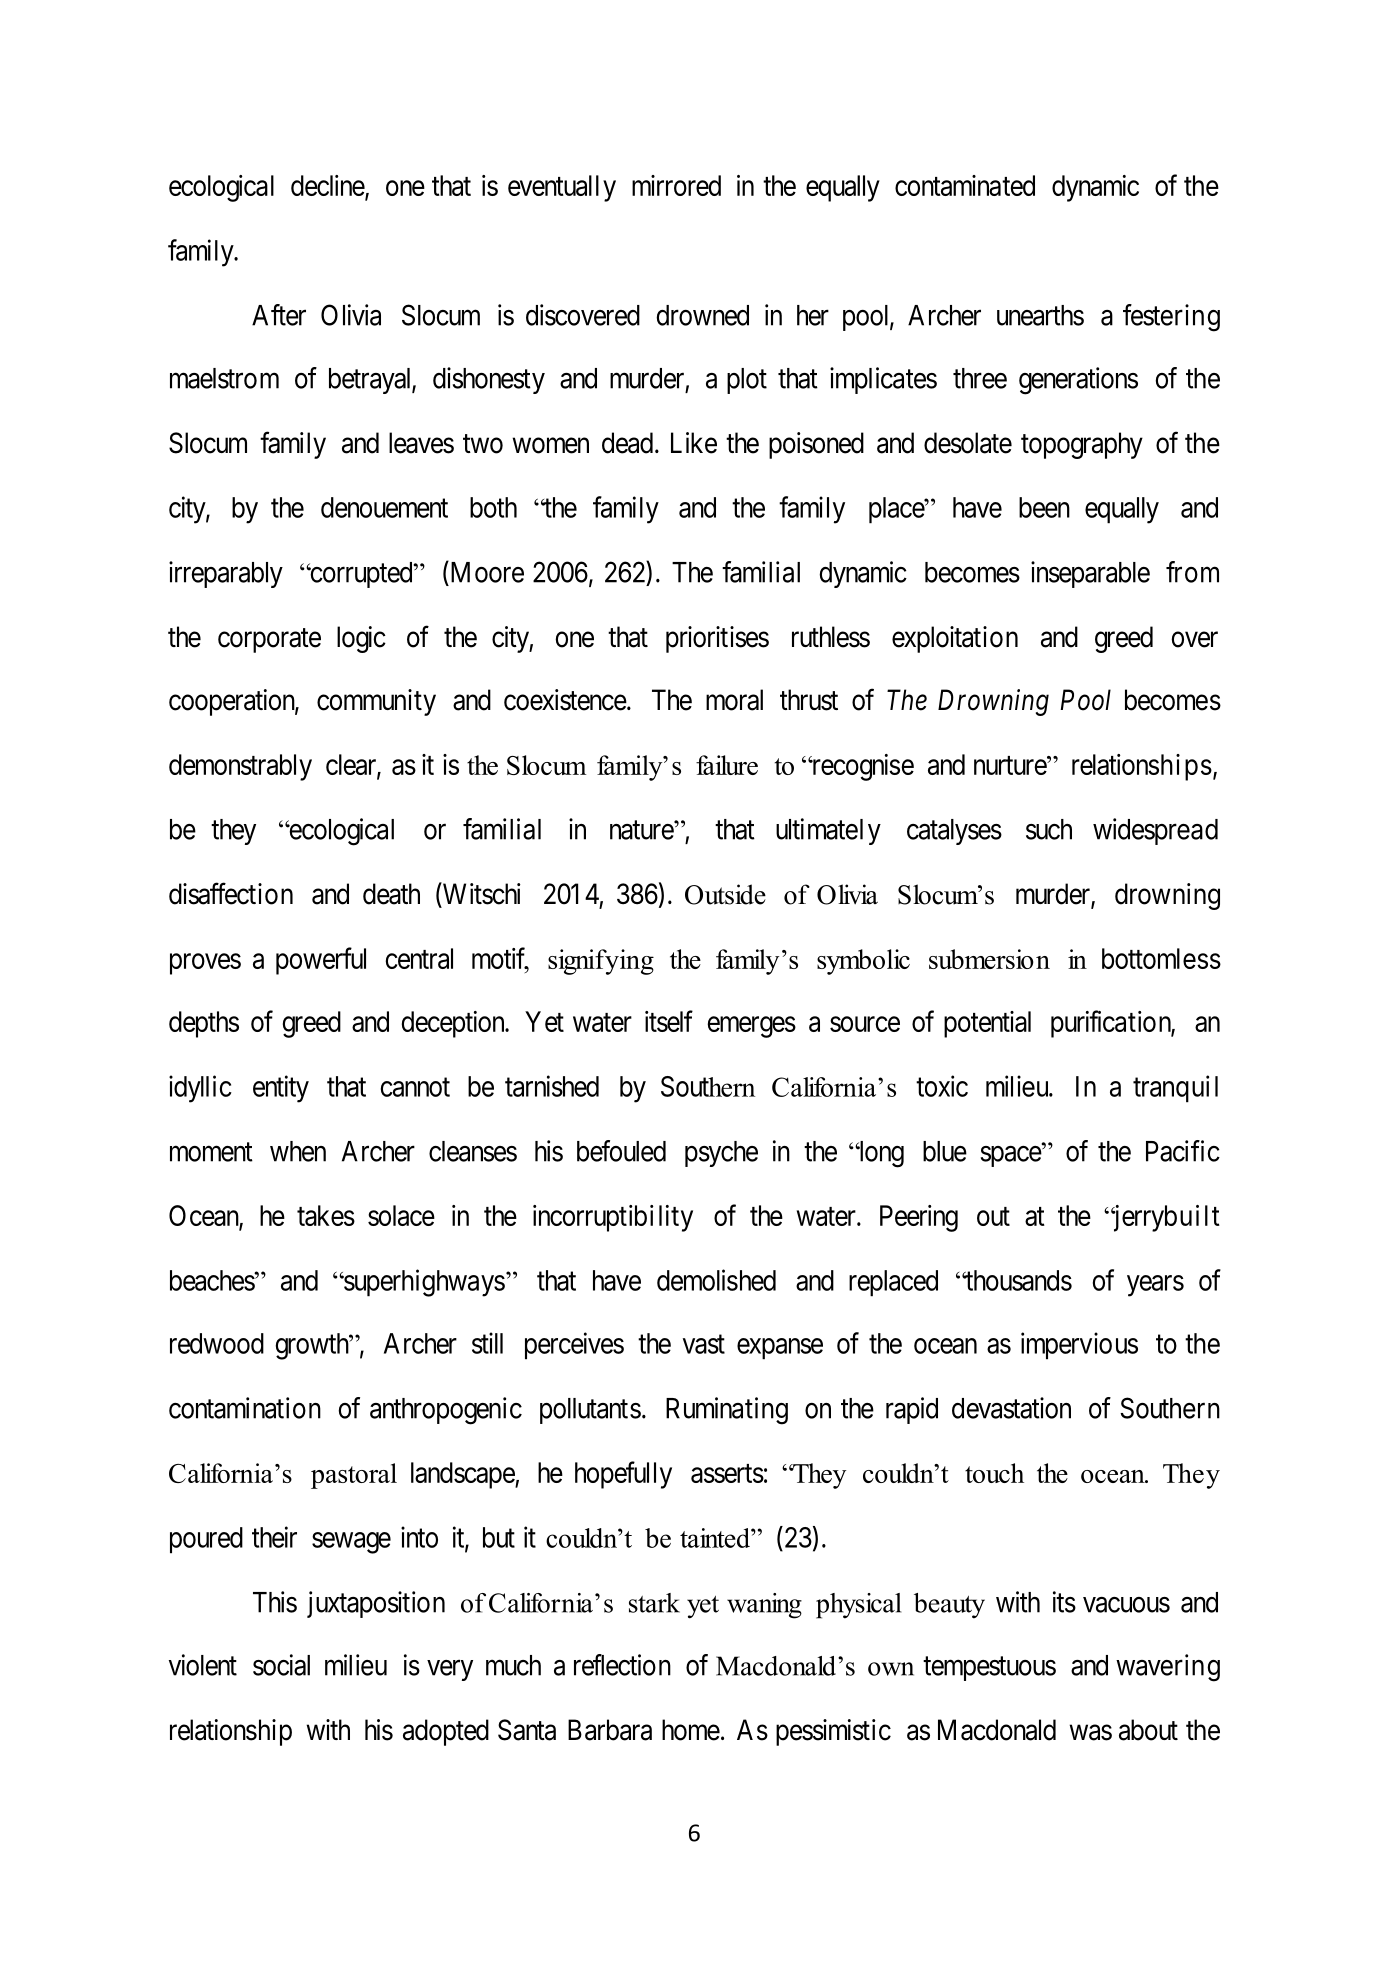 Image resolution: width=1387 pixels, height=1962 pixels. I want to click on social, so click(281, 1665).
